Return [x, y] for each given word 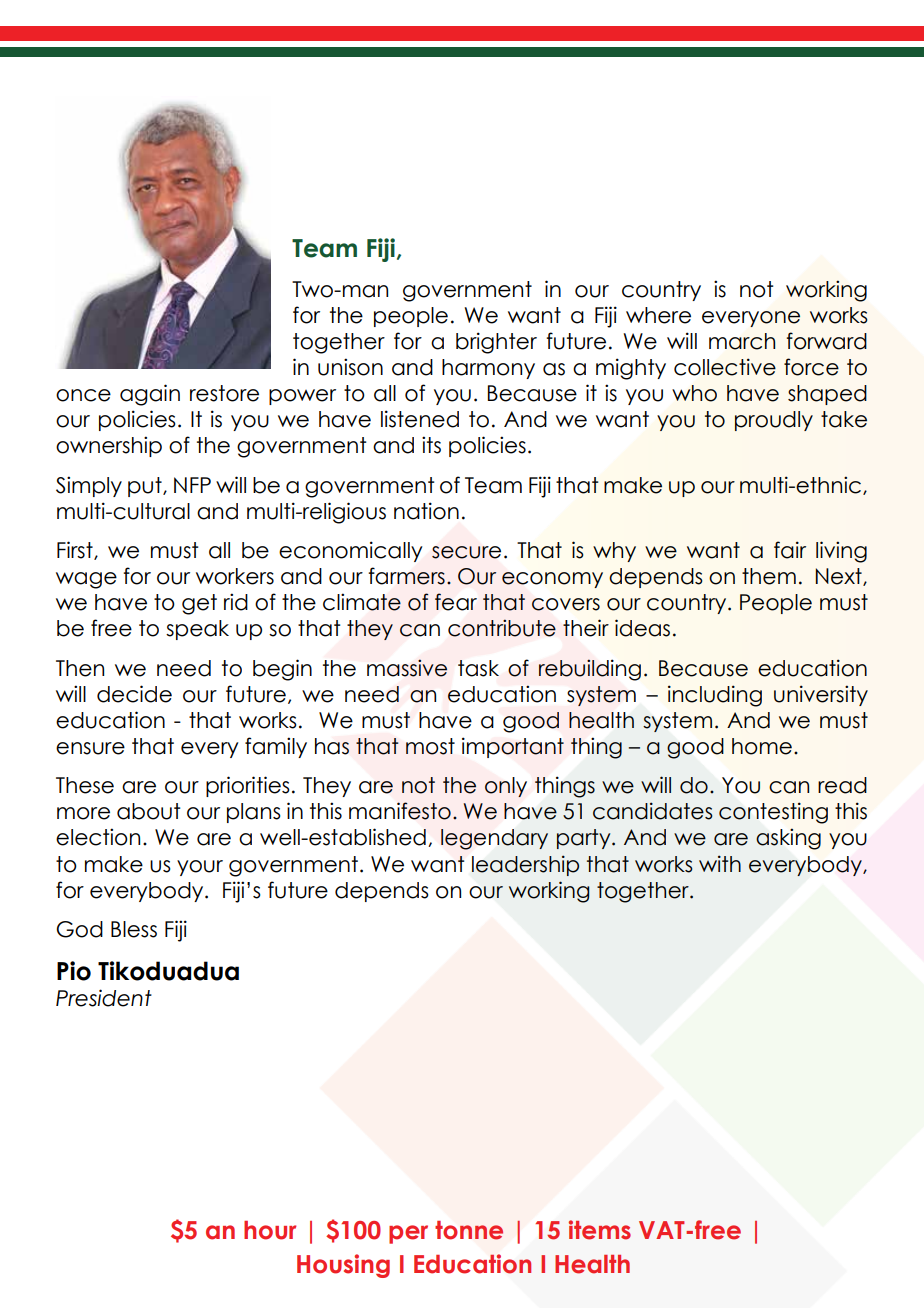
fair [790, 550]
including [715, 696]
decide [134, 694]
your [200, 868]
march [742, 341]
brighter [496, 343]
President [104, 998]
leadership [525, 865]
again [150, 395]
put [146, 487]
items [600, 1230]
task [478, 668]
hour [270, 1230]
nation [426, 511]
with [720, 863]
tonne [469, 1230]
